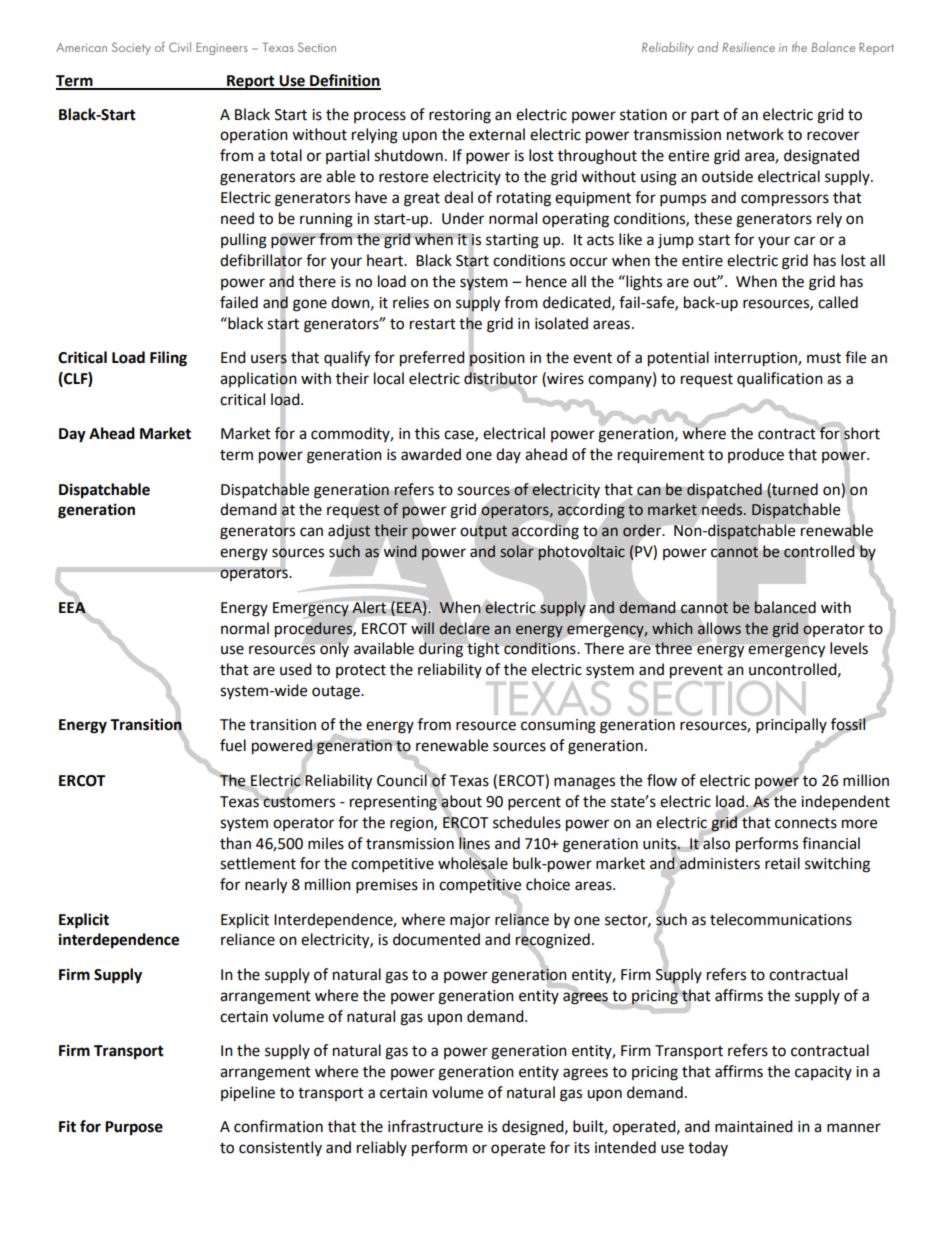  I want to click on restoring, so click(460, 116).
